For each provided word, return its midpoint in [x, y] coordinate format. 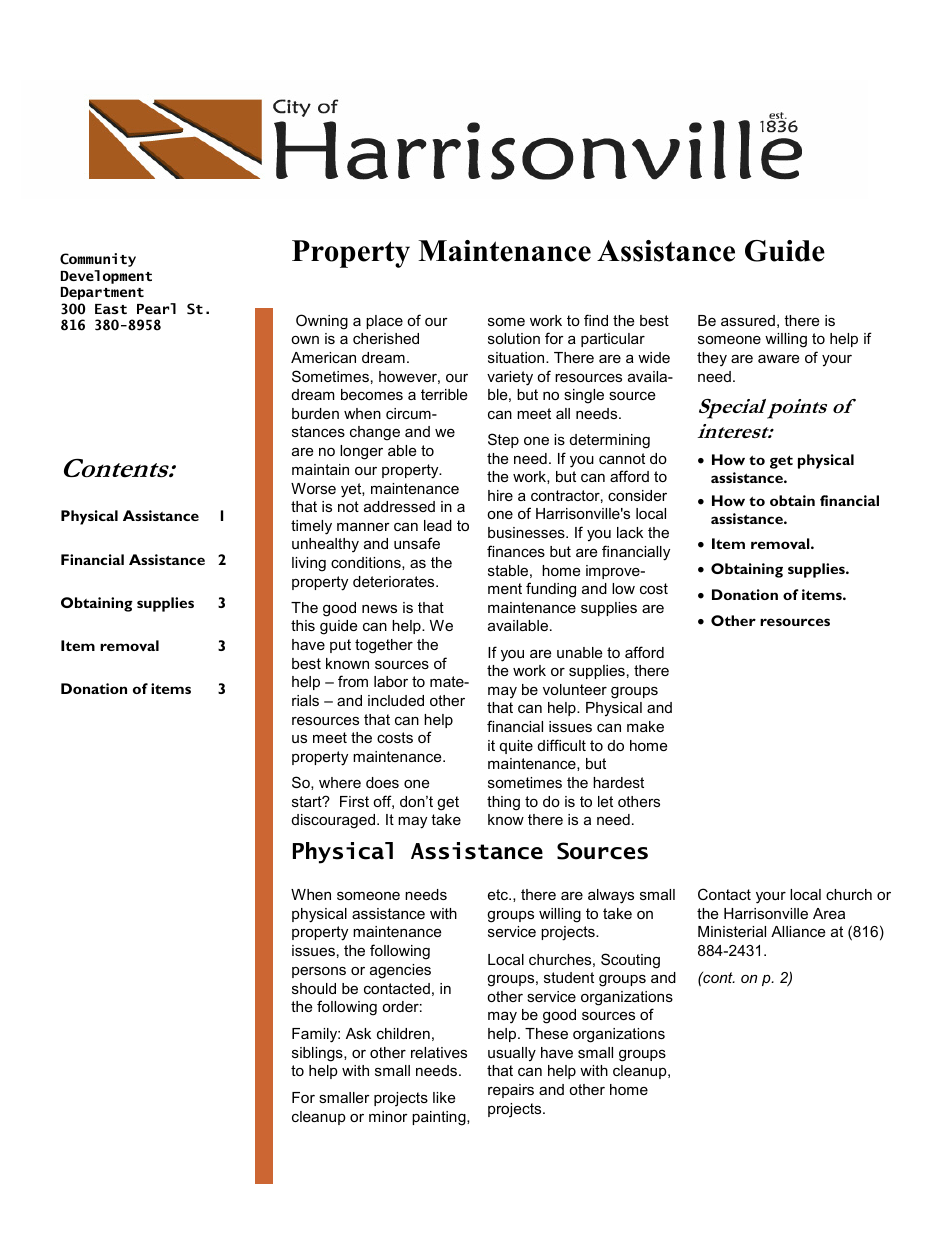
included [396, 700]
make [645, 726]
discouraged [335, 821]
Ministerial [732, 931]
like [444, 1097]
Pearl [156, 308]
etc [499, 894]
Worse [313, 488]
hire [500, 495]
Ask [358, 1033]
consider [637, 495]
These [546, 1033]
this [303, 625]
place [384, 322]
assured [748, 320]
